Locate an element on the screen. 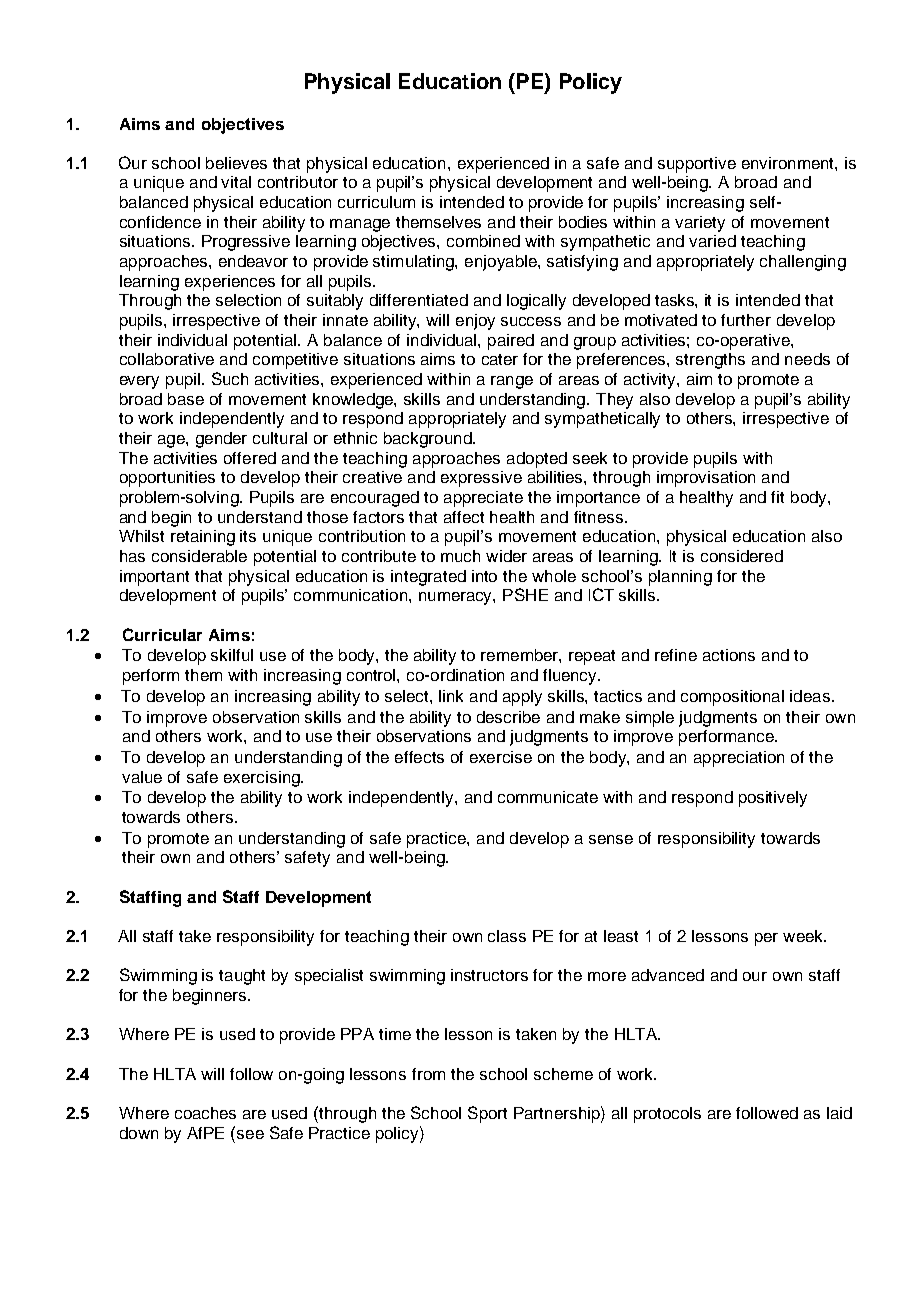 Image resolution: width=924 pixels, height=1308 pixels. combined is located at coordinates (483, 241).
